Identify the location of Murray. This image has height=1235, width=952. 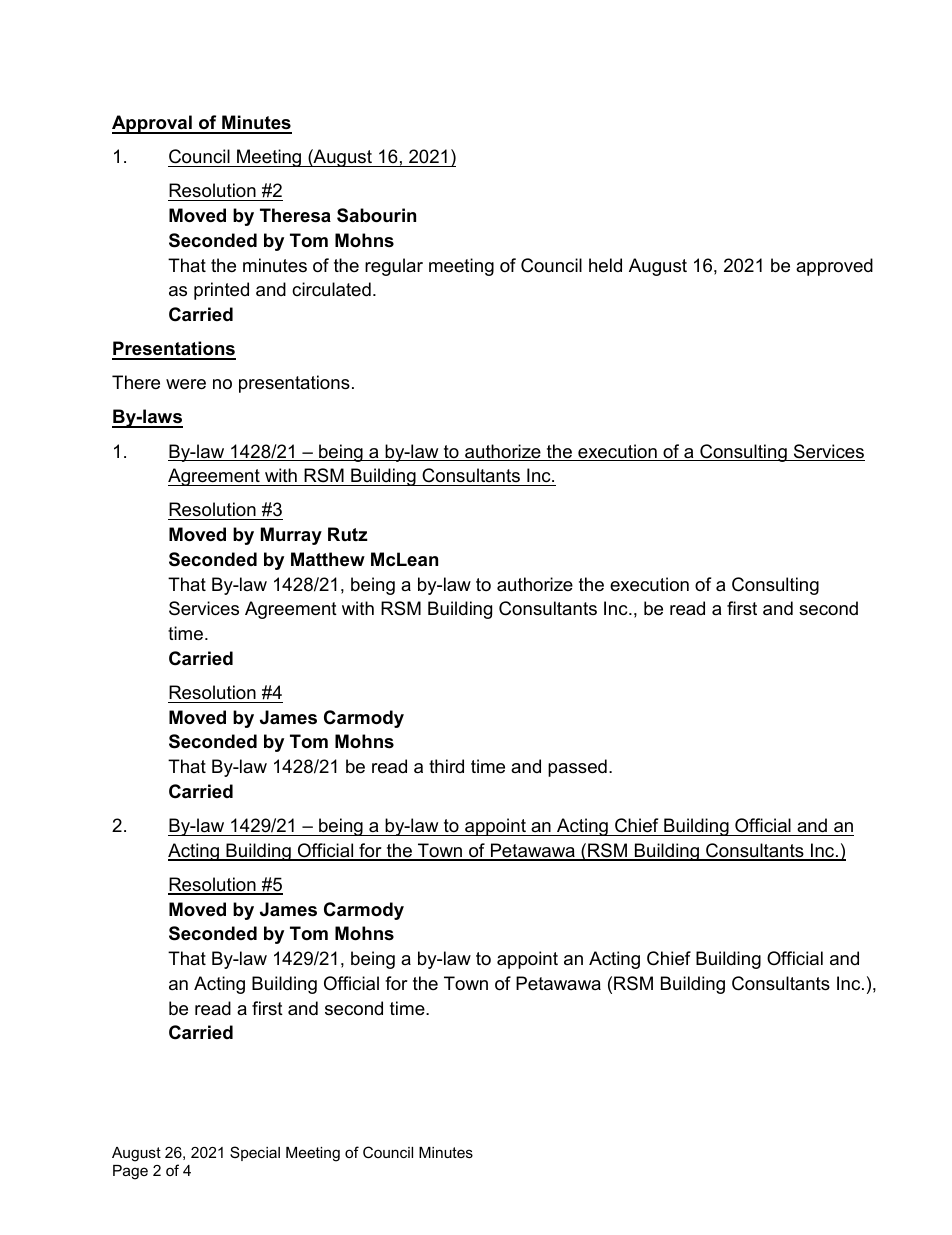
(291, 536).
